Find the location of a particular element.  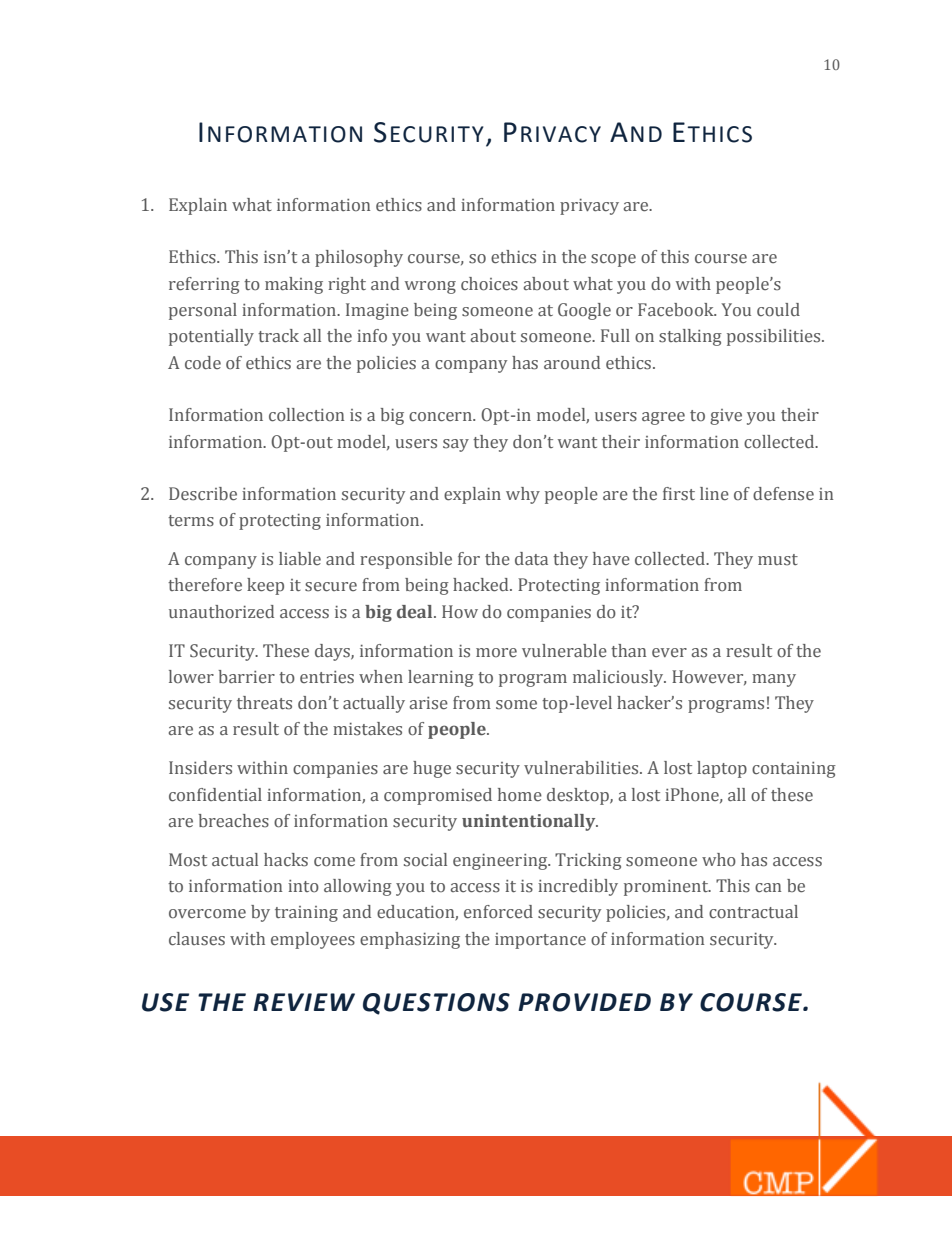

must is located at coordinates (778, 560).
